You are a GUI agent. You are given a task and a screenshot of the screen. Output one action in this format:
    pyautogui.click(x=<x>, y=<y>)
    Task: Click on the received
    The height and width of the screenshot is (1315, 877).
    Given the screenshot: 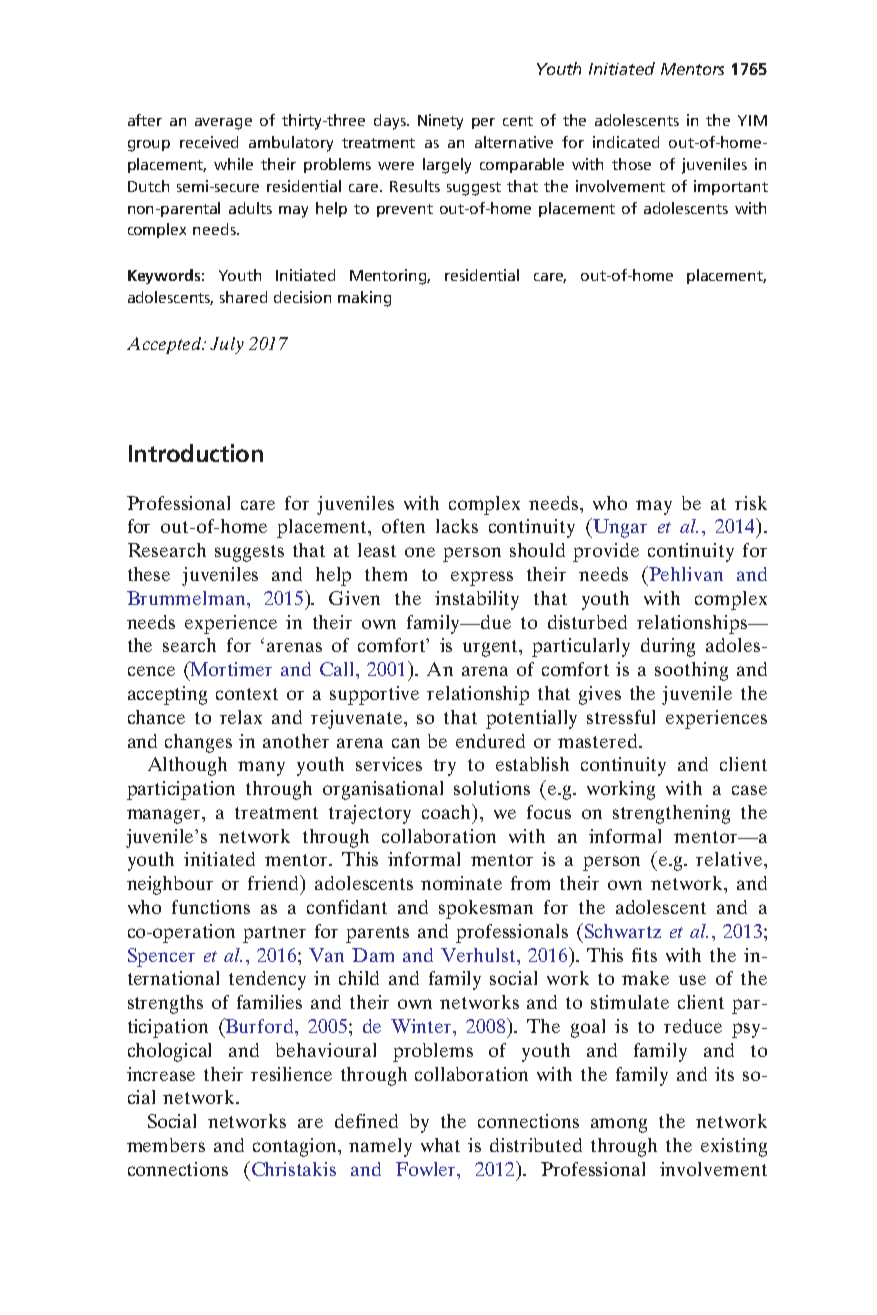 What is the action you would take?
    pyautogui.click(x=209, y=142)
